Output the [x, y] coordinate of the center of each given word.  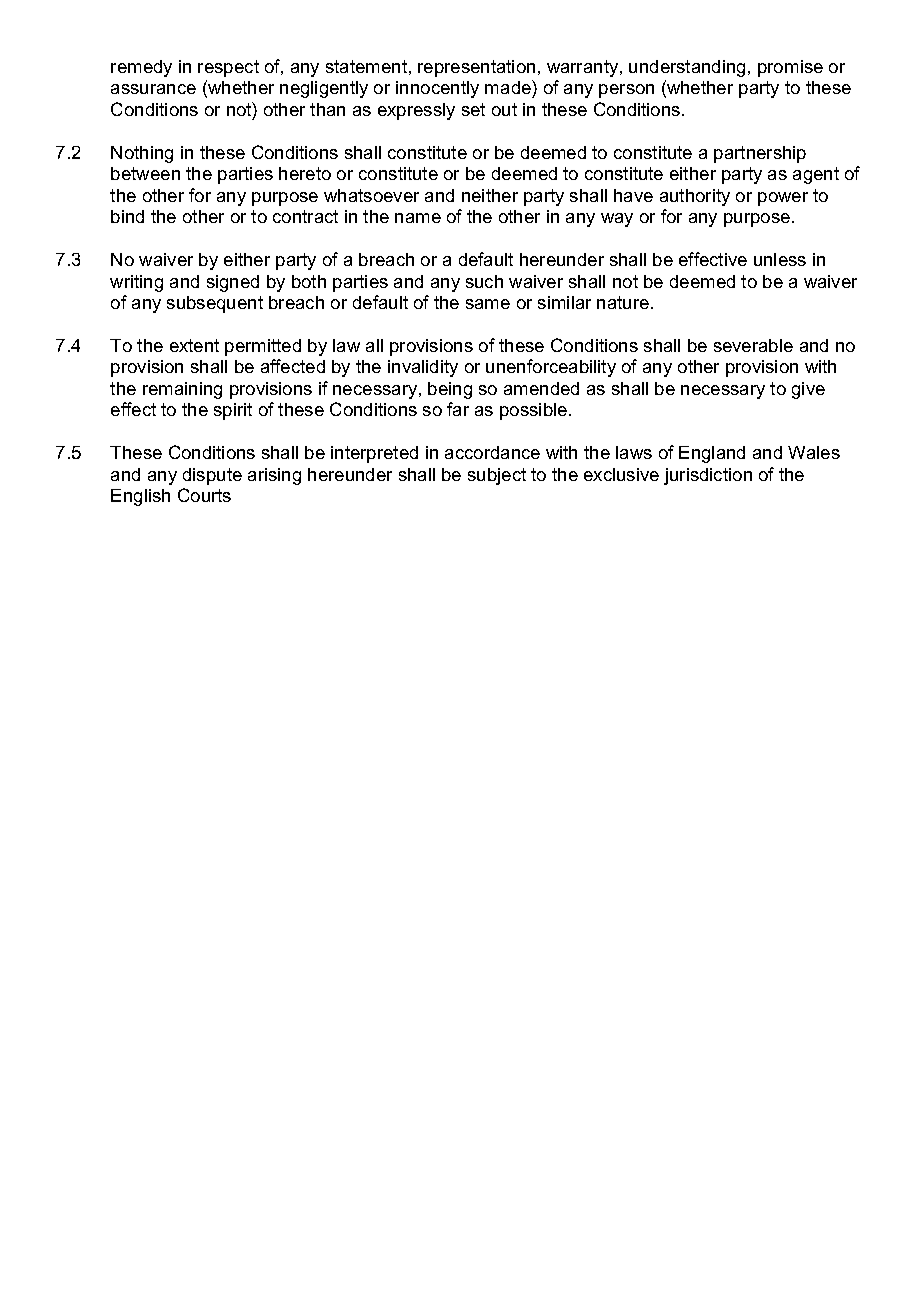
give [808, 390]
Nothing [142, 154]
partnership [760, 154]
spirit [233, 411]
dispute [212, 476]
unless [780, 259]
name [418, 218]
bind [127, 216]
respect [228, 68]
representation [476, 68]
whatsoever [371, 195]
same [488, 304]
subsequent [215, 304]
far [458, 409]
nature [623, 302]
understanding [687, 68]
